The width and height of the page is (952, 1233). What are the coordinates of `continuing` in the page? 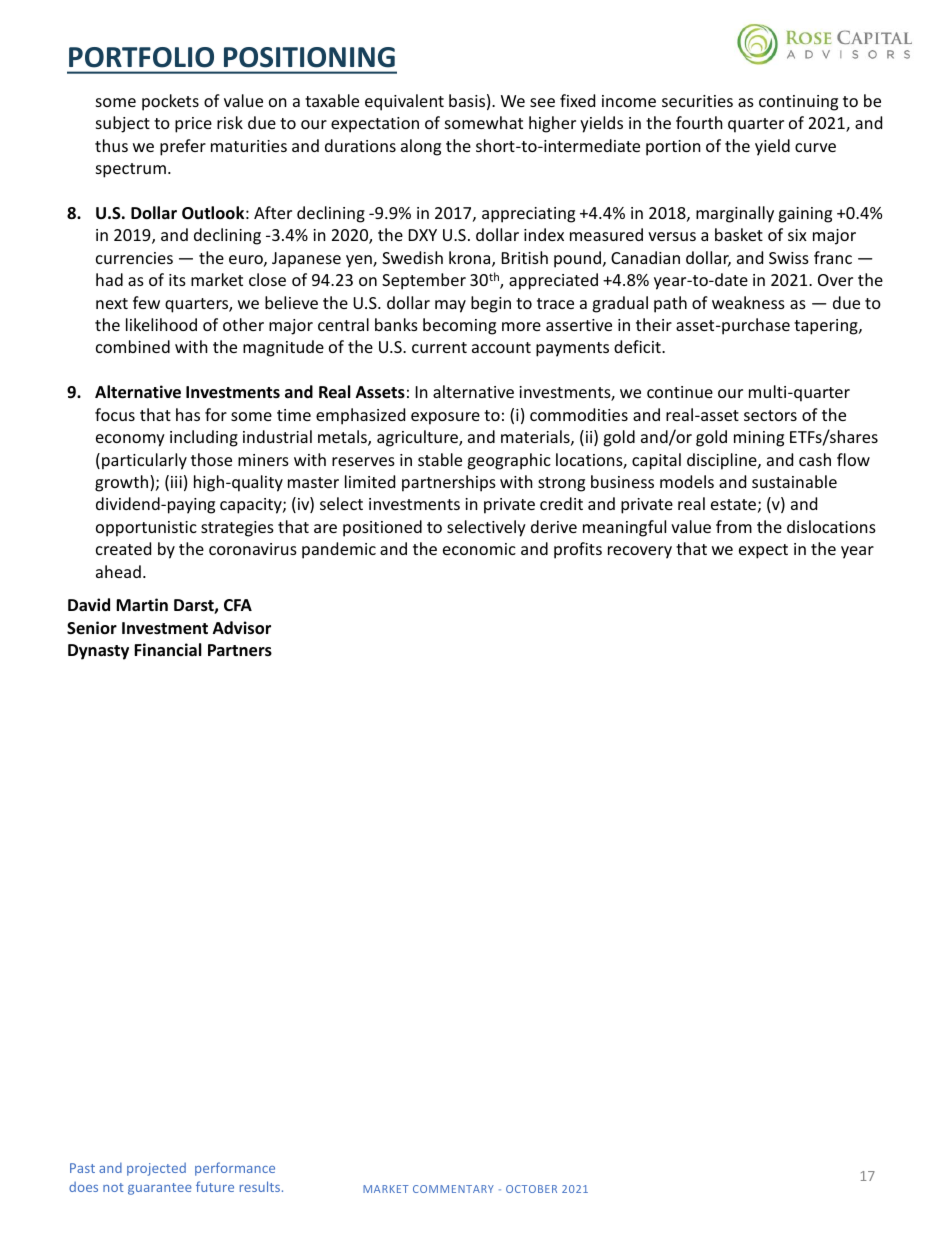 It's located at (798, 103).
